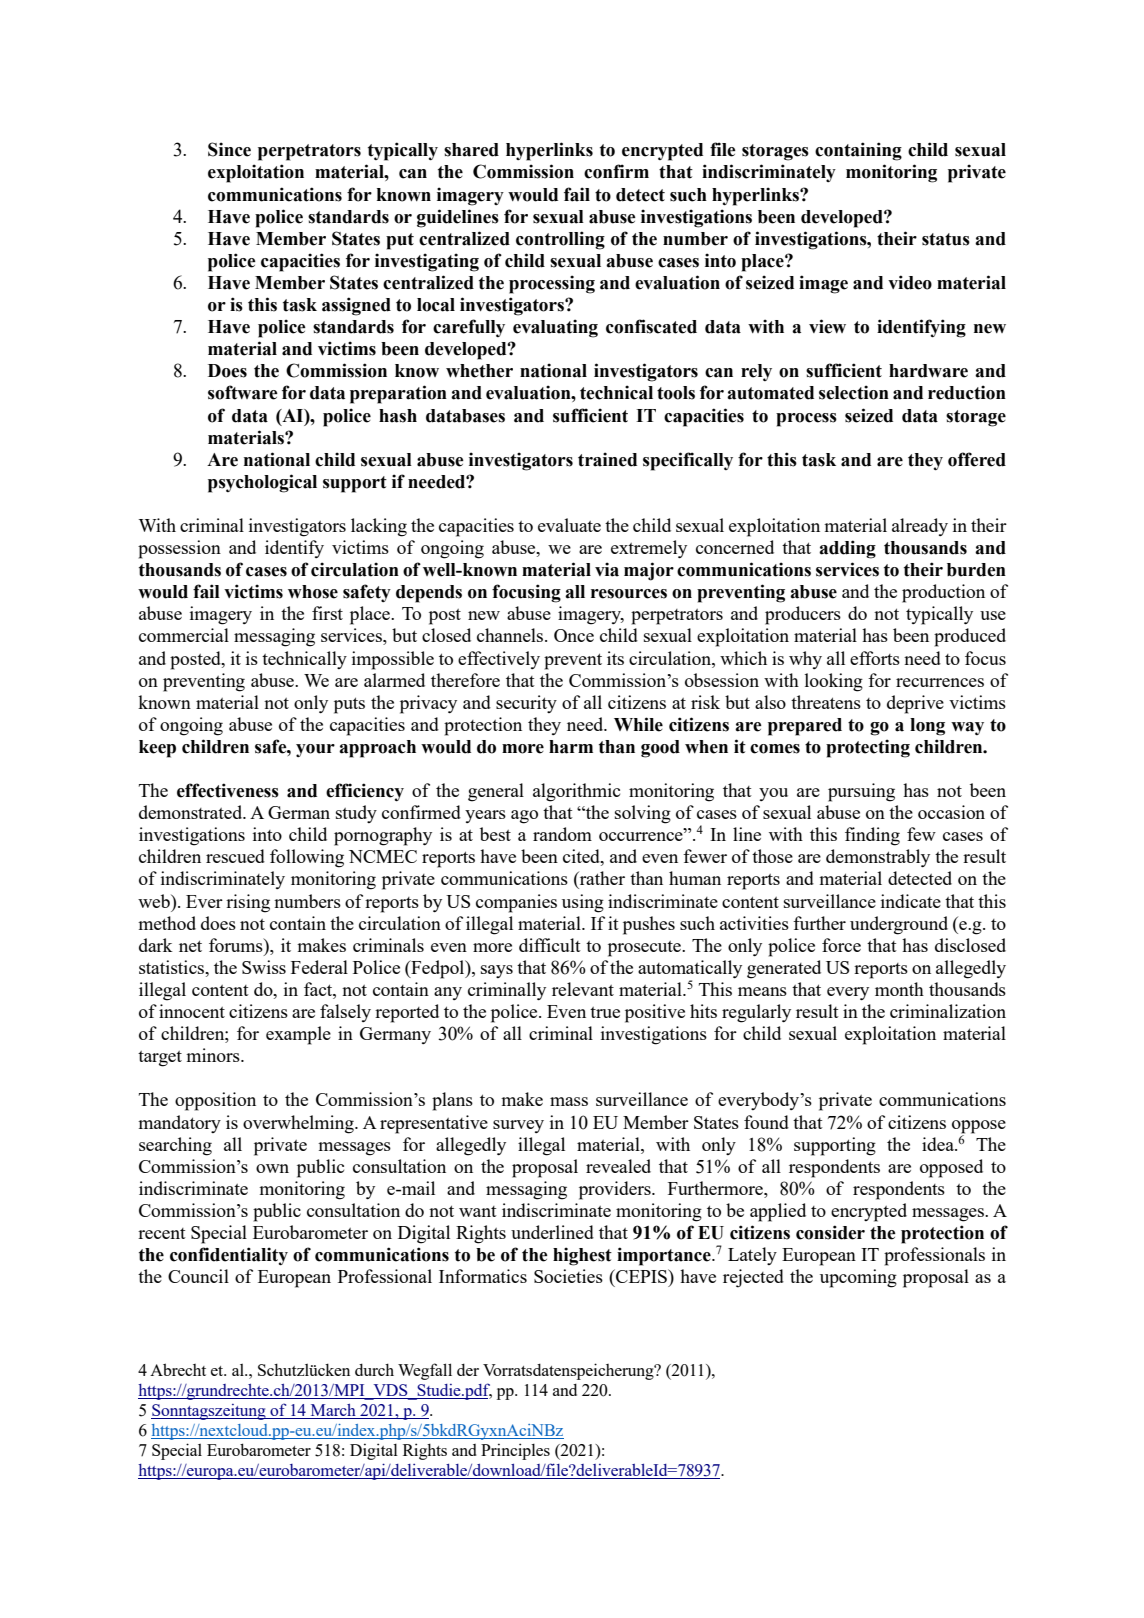 Image resolution: width=1144 pixels, height=1618 pixels. Describe the element at coordinates (333, 1411) in the document. I see `March` at that location.
